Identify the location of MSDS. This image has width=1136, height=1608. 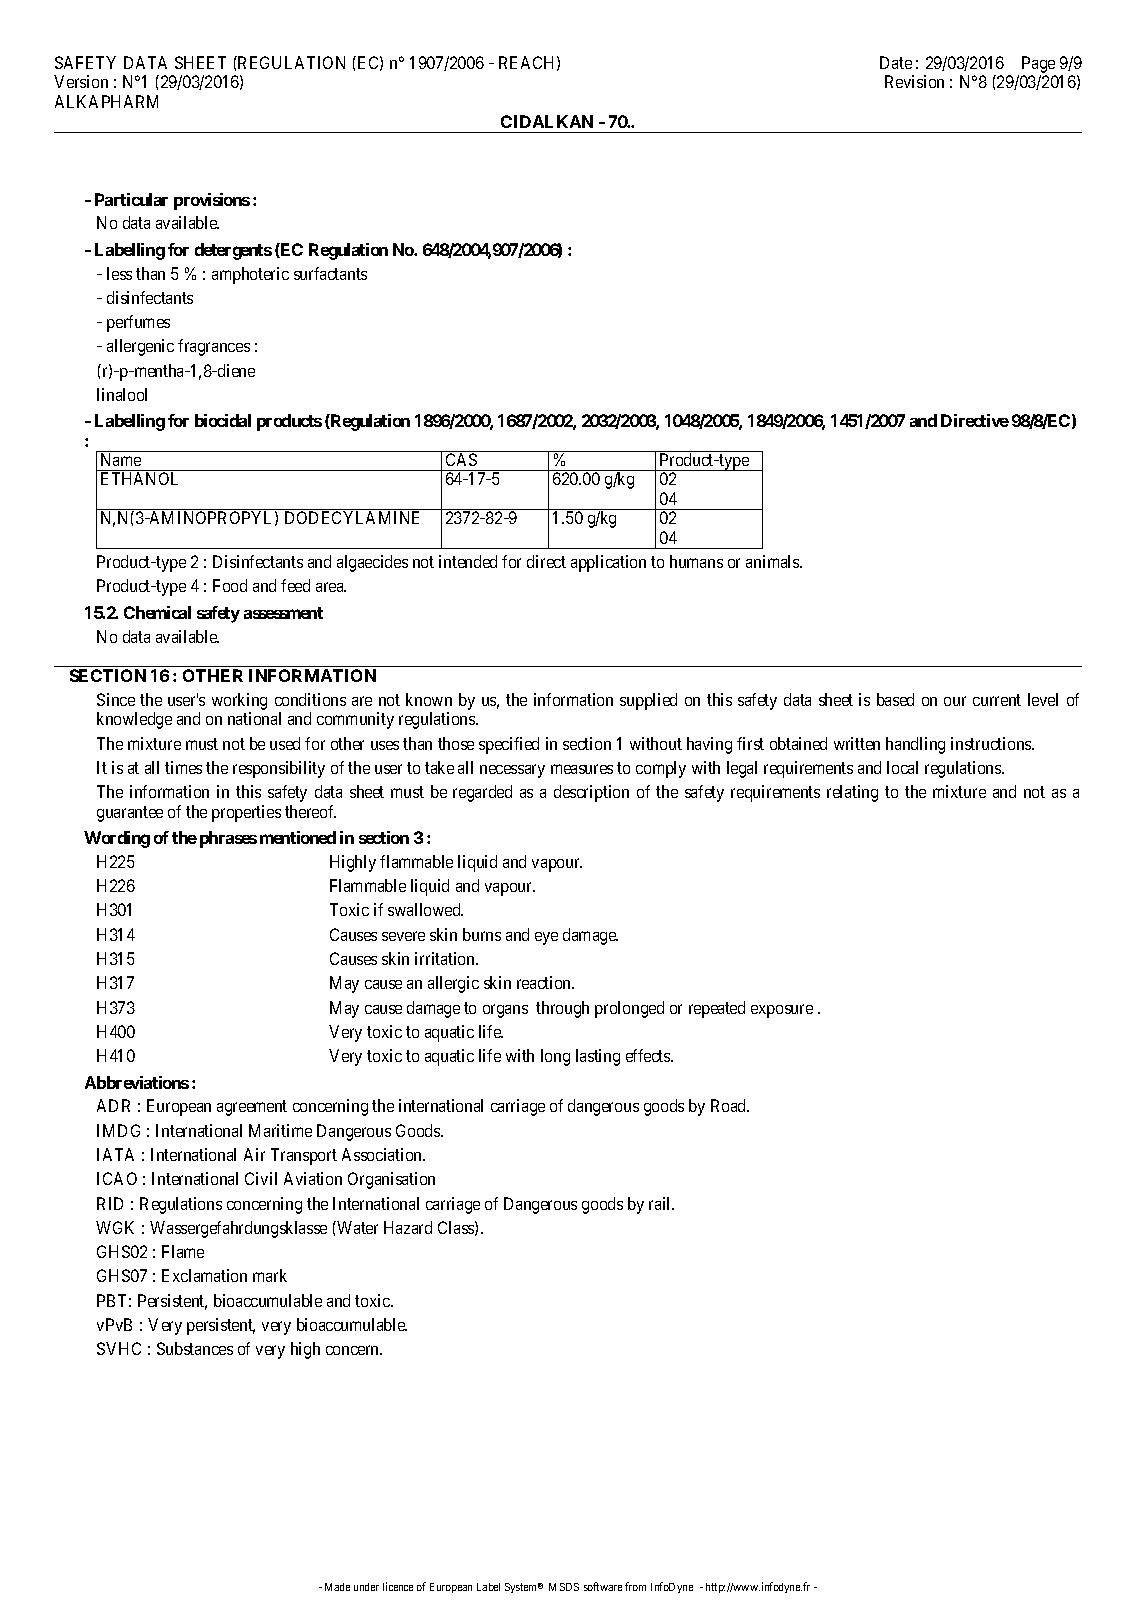
(564, 1587).
